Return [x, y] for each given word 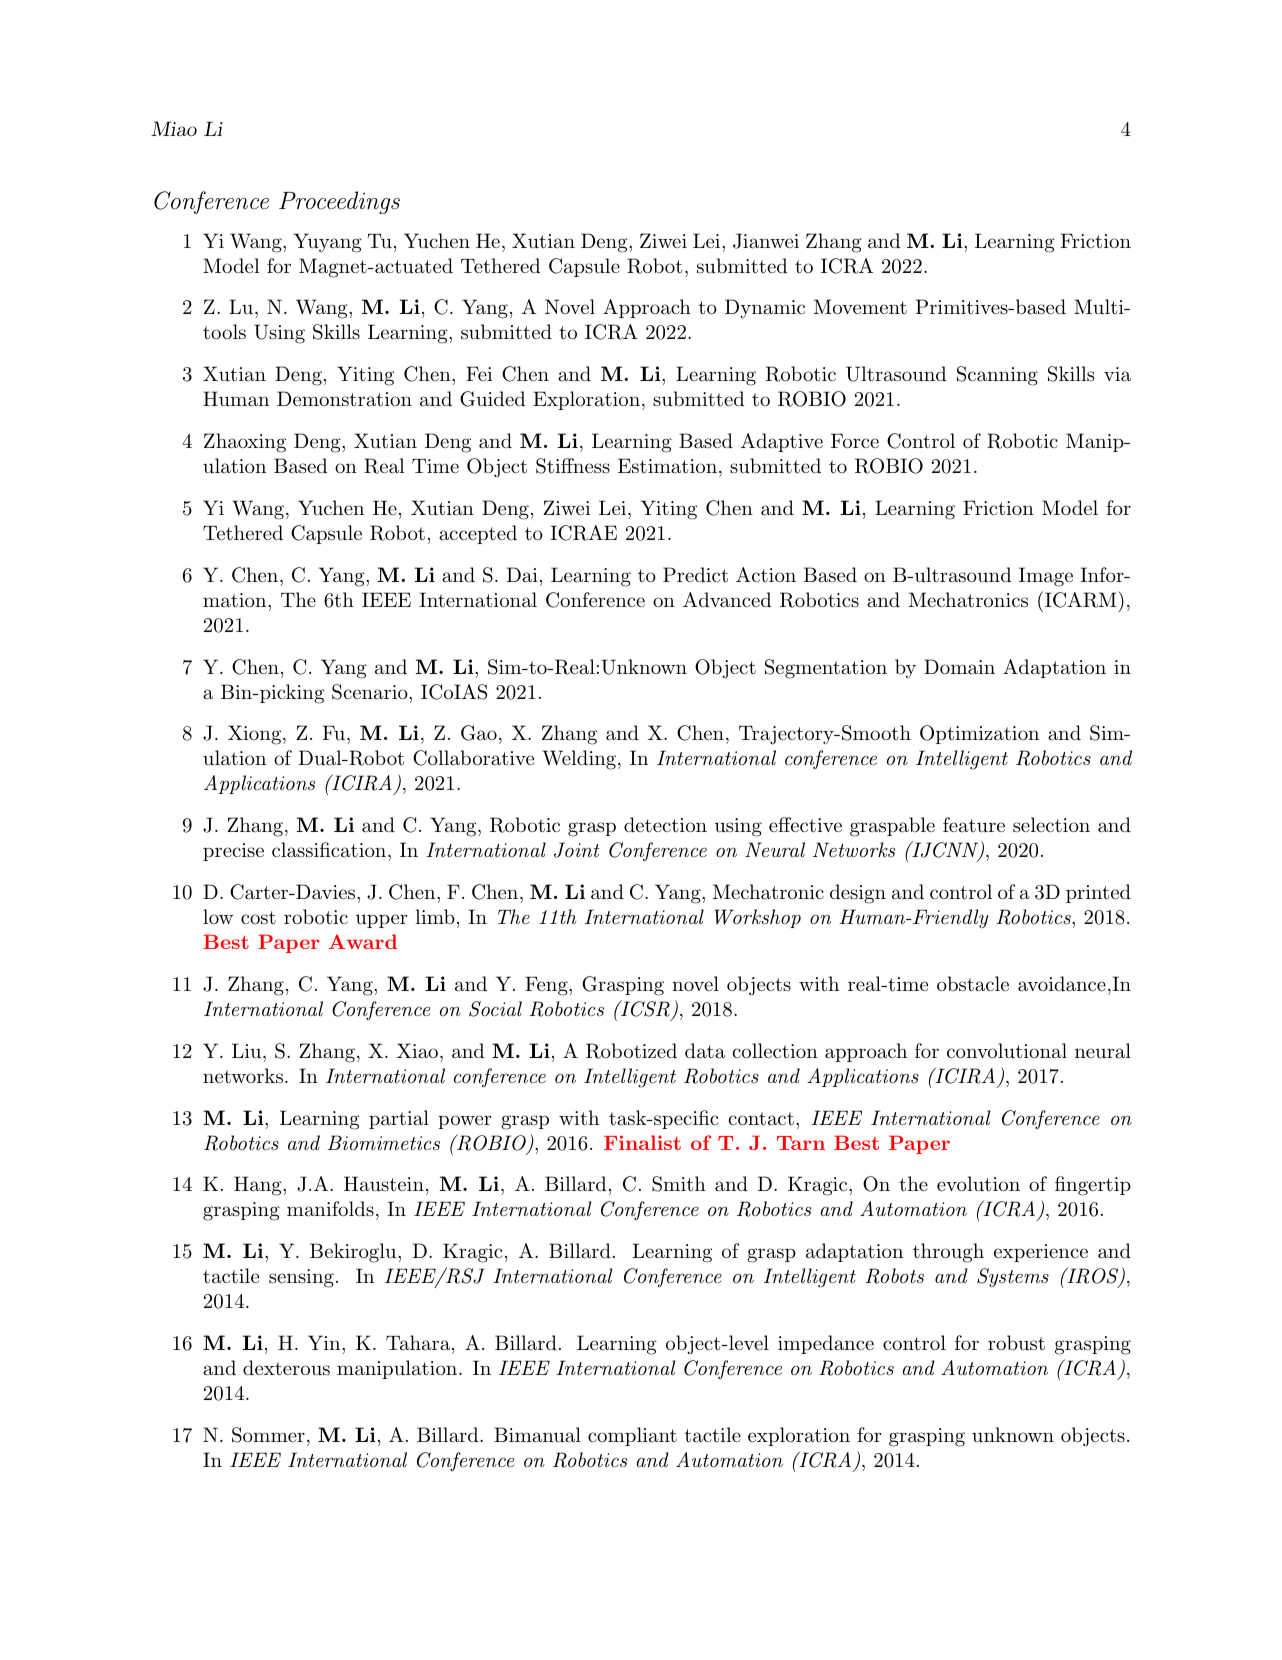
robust [1016, 1343]
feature [974, 825]
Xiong [256, 735]
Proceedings [339, 202]
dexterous [286, 1368]
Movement [860, 306]
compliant [632, 1436]
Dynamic [765, 309]
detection [665, 824]
